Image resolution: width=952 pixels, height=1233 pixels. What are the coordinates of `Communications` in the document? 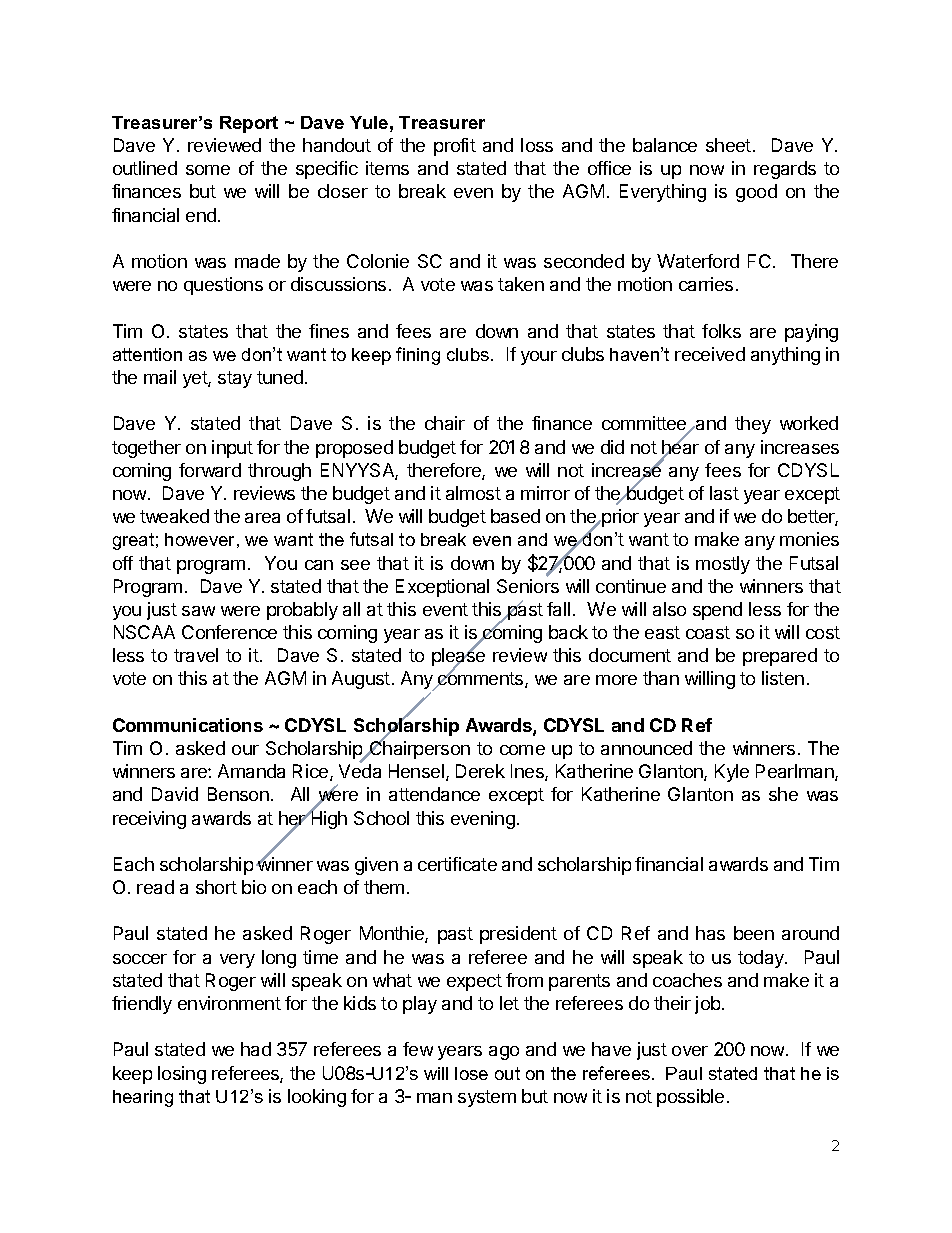 It's located at (188, 725).
